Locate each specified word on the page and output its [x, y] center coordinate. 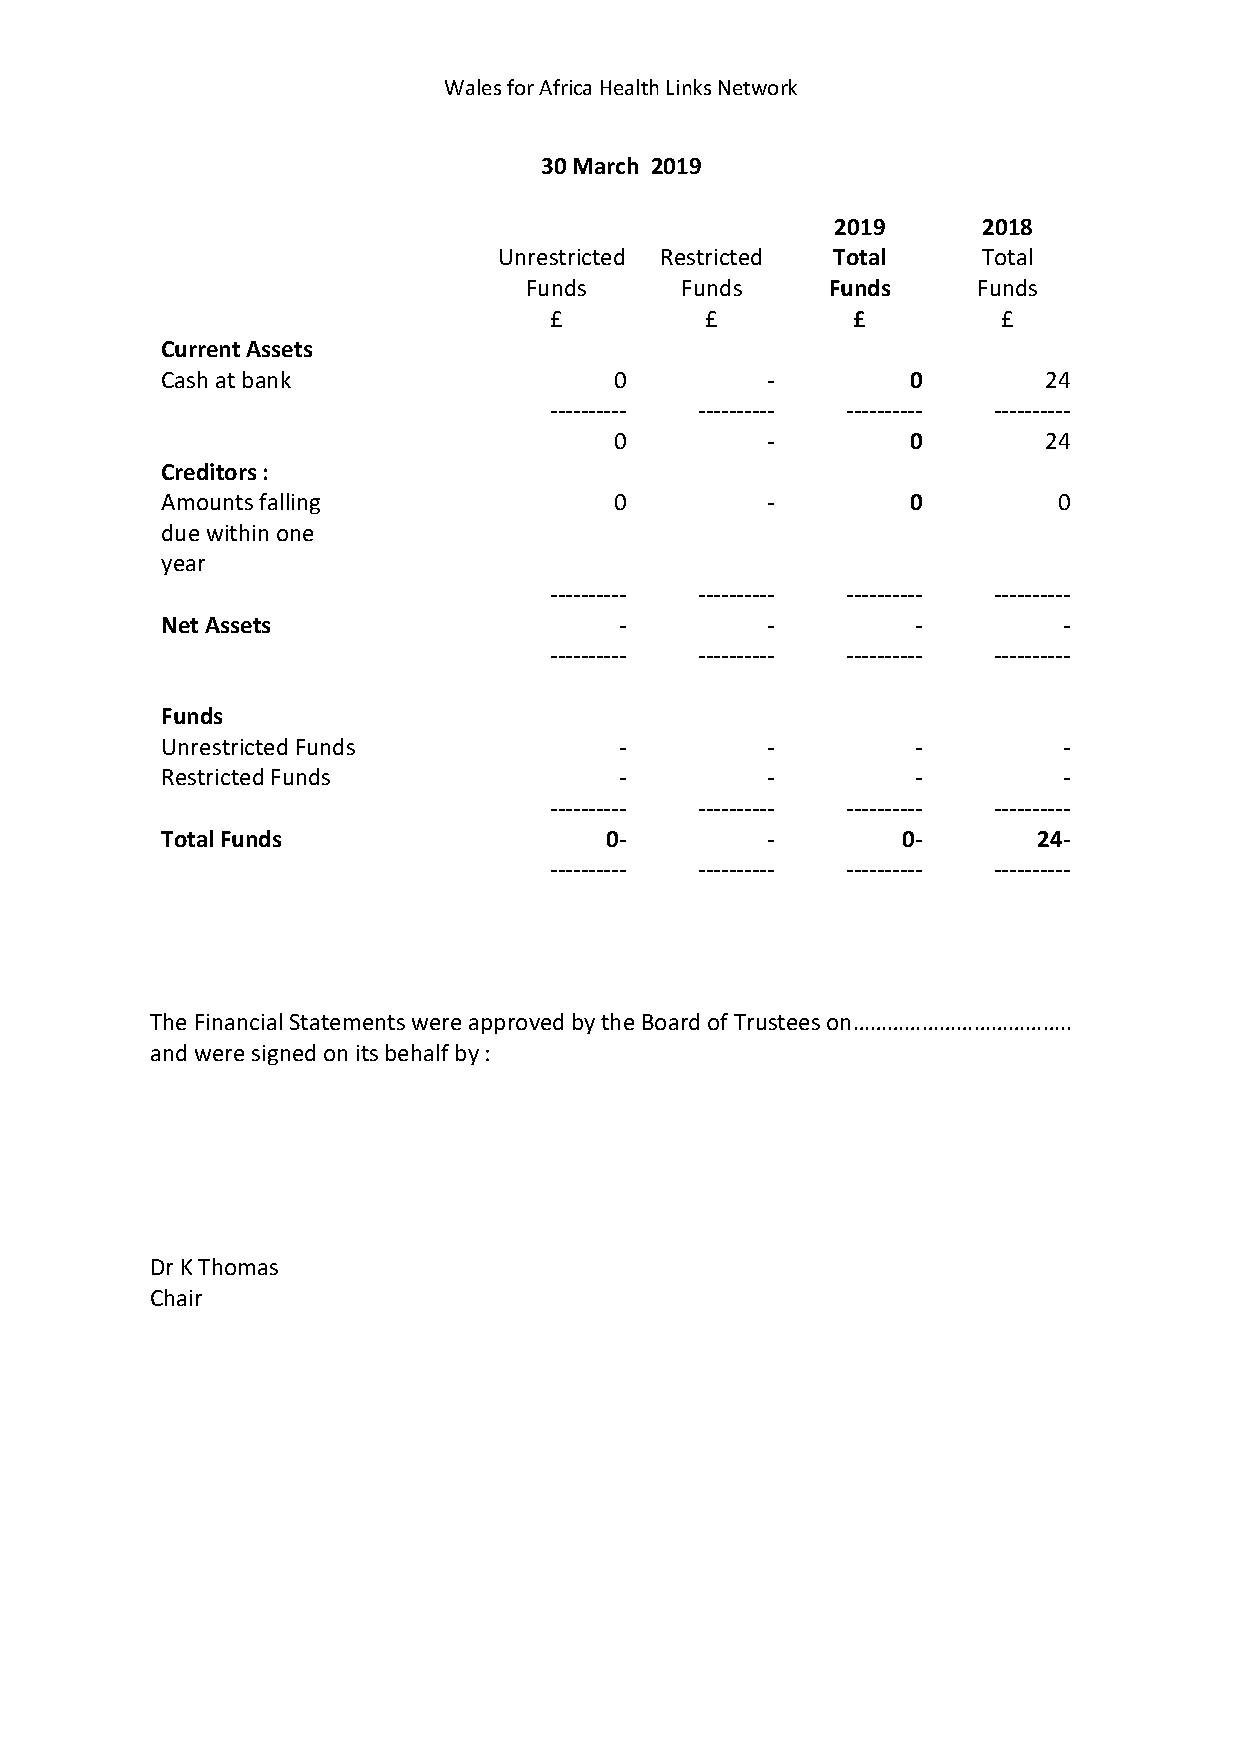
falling [289, 503]
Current [201, 349]
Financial [239, 1021]
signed [283, 1054]
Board [671, 1021]
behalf [417, 1052]
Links [689, 87]
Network [758, 87]
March [606, 165]
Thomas [238, 1266]
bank [267, 379]
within [237, 532]
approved [516, 1023]
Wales [473, 87]
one [295, 535]
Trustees [777, 1022]
